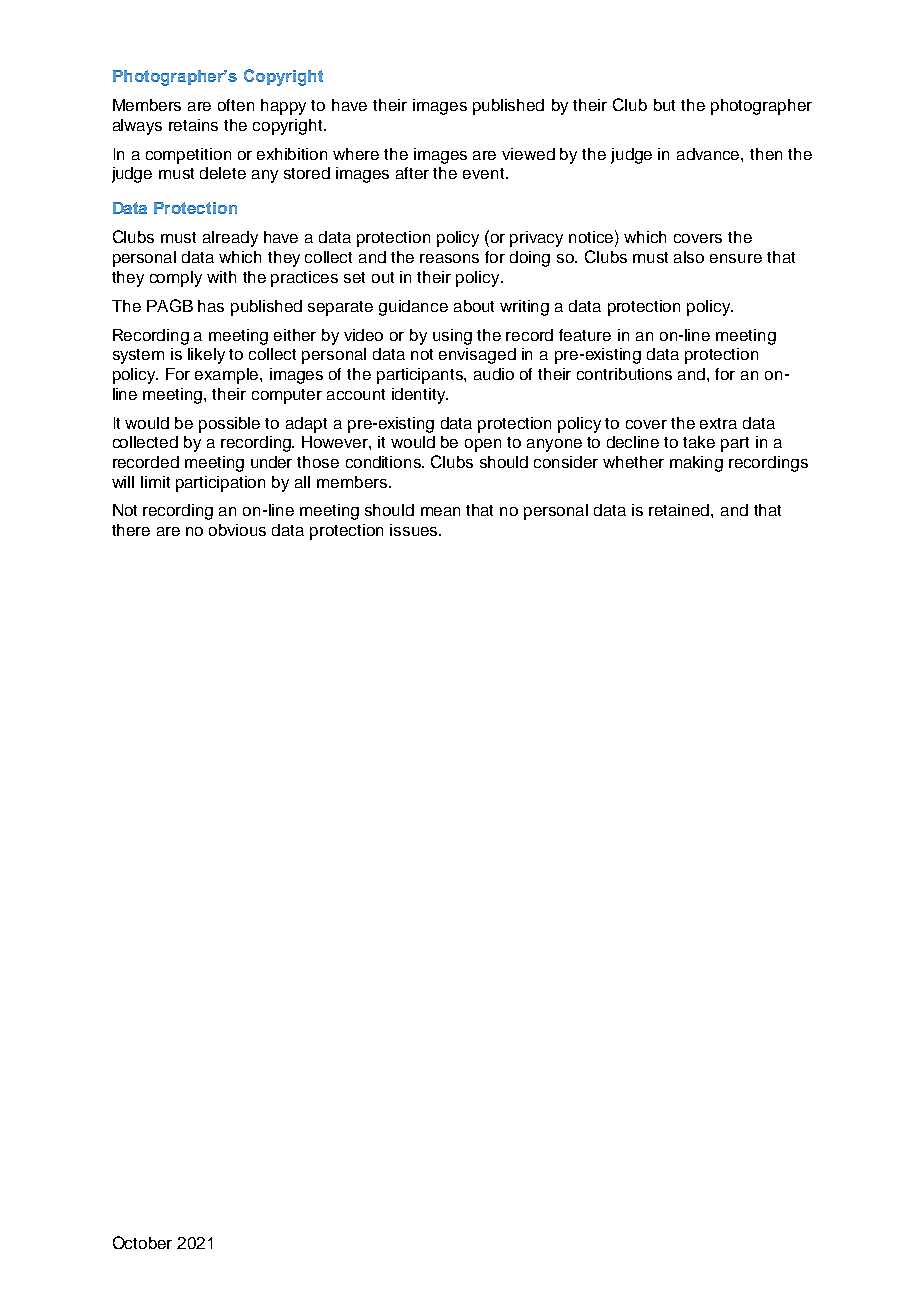  I want to click on October, so click(142, 1242).
